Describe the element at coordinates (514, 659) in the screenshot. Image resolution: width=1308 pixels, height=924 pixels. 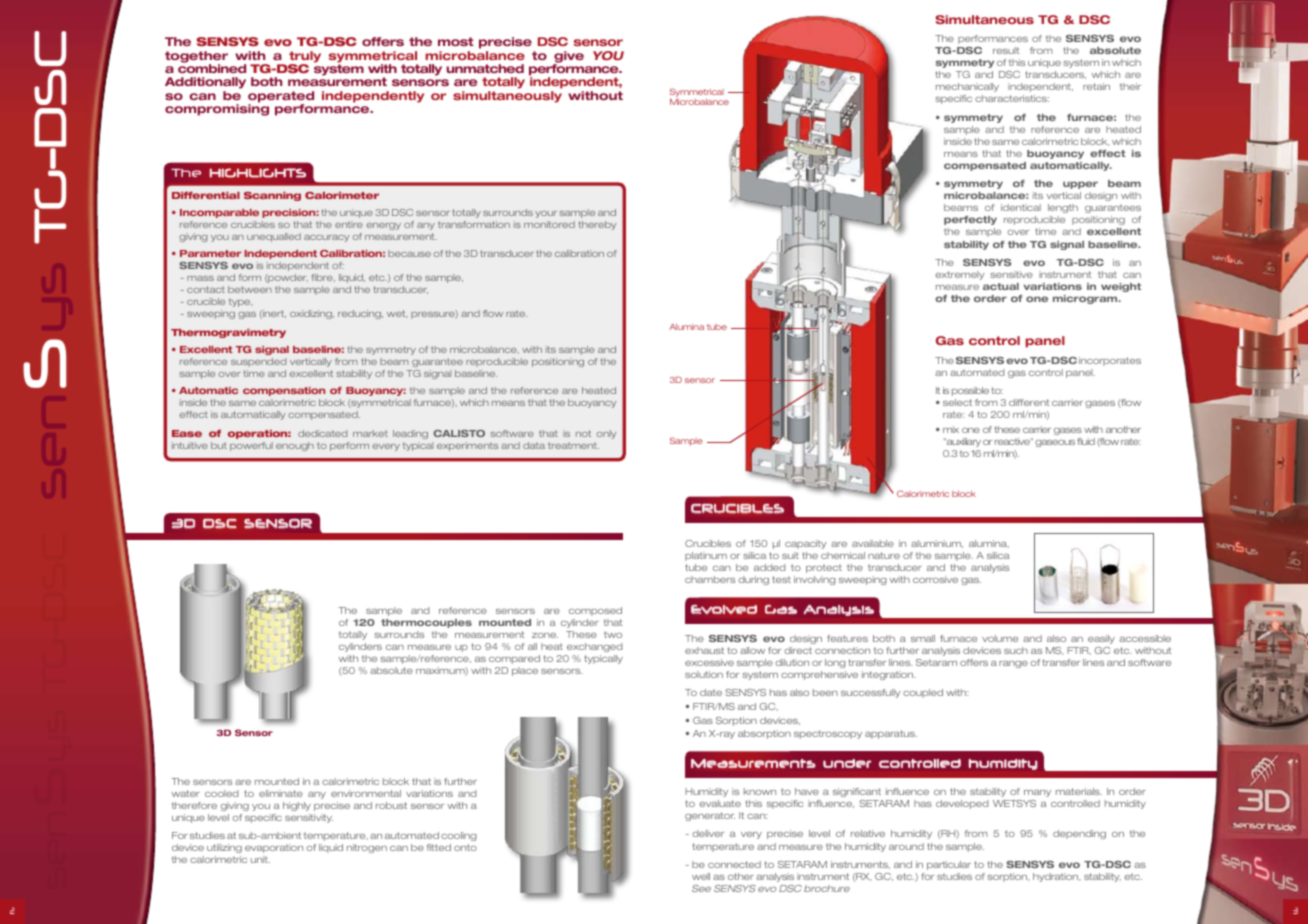
I see `compared` at that location.
